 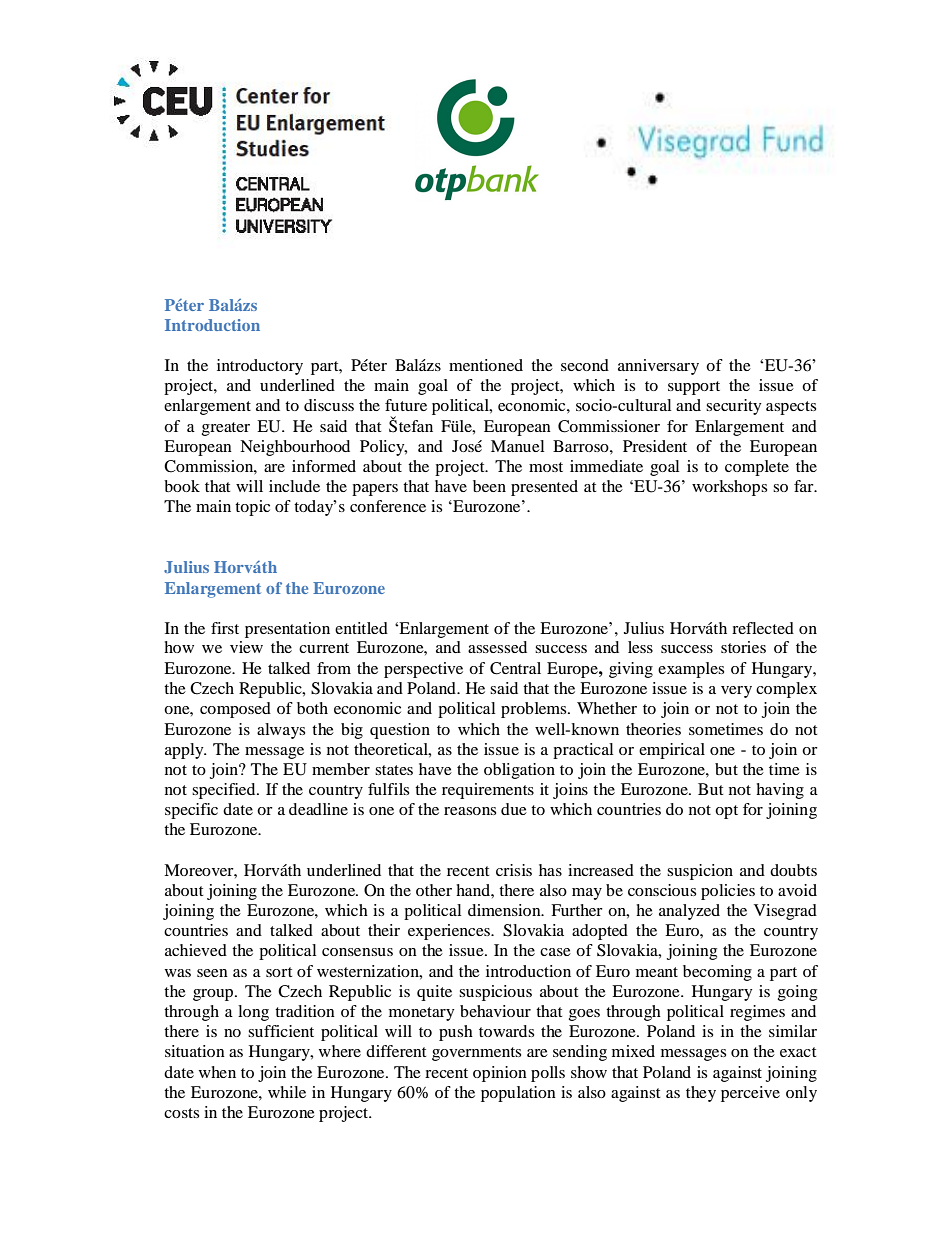 I want to click on mentioned, so click(x=486, y=365).
